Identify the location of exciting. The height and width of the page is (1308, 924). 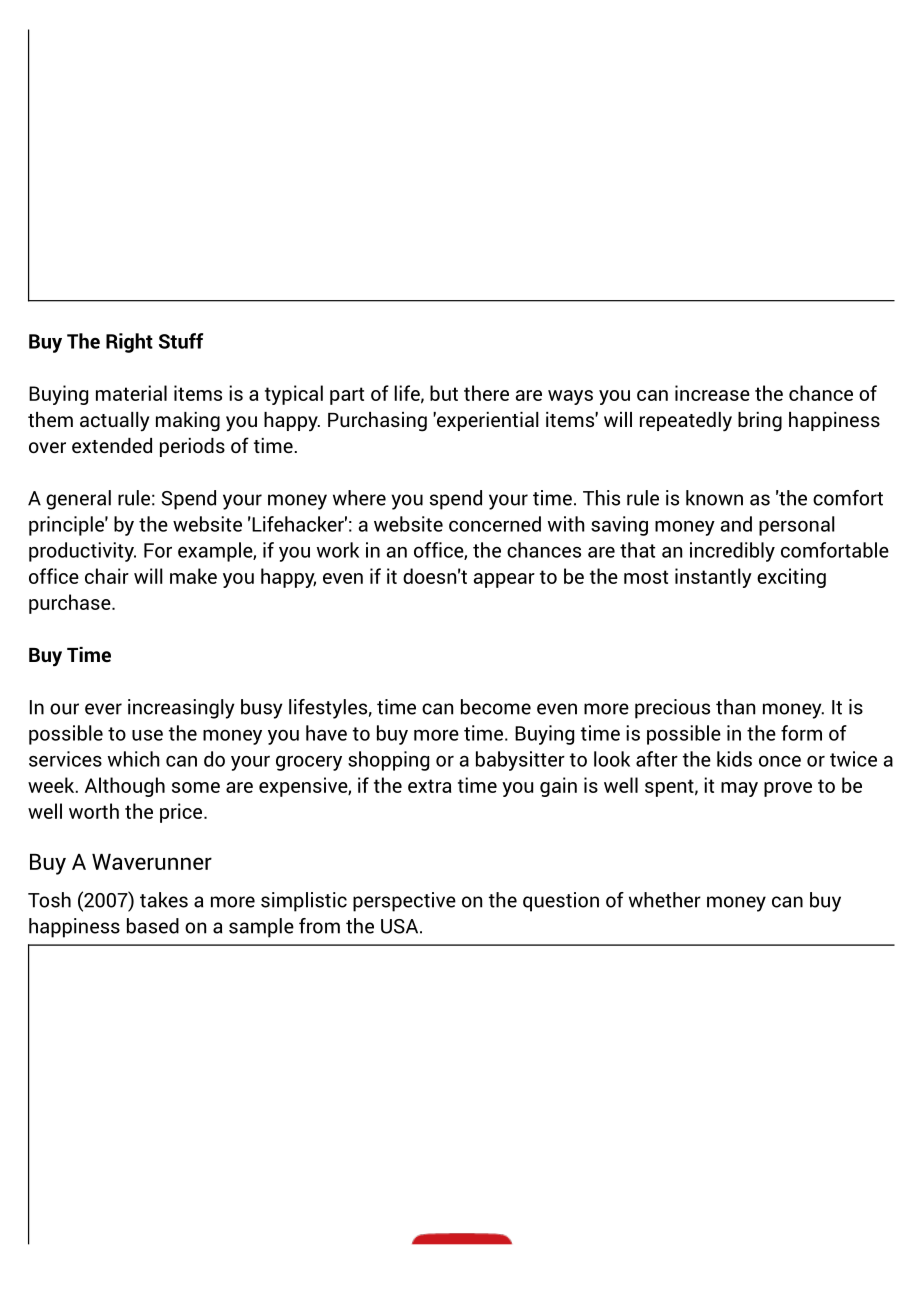
(791, 578).
